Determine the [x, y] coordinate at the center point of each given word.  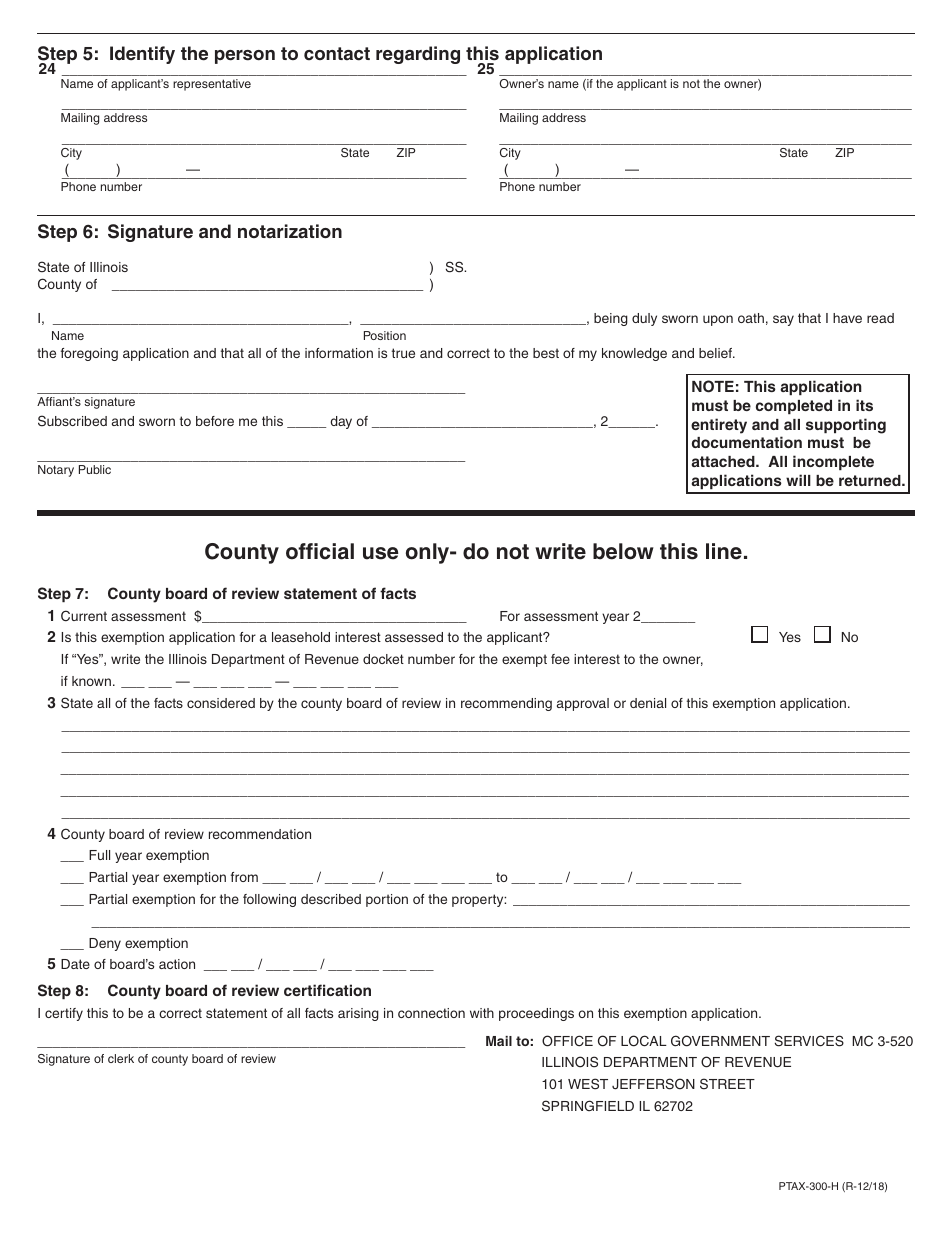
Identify [142, 55]
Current [84, 616]
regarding [418, 55]
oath [751, 318]
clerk [121, 1058]
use [381, 553]
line [724, 551]
